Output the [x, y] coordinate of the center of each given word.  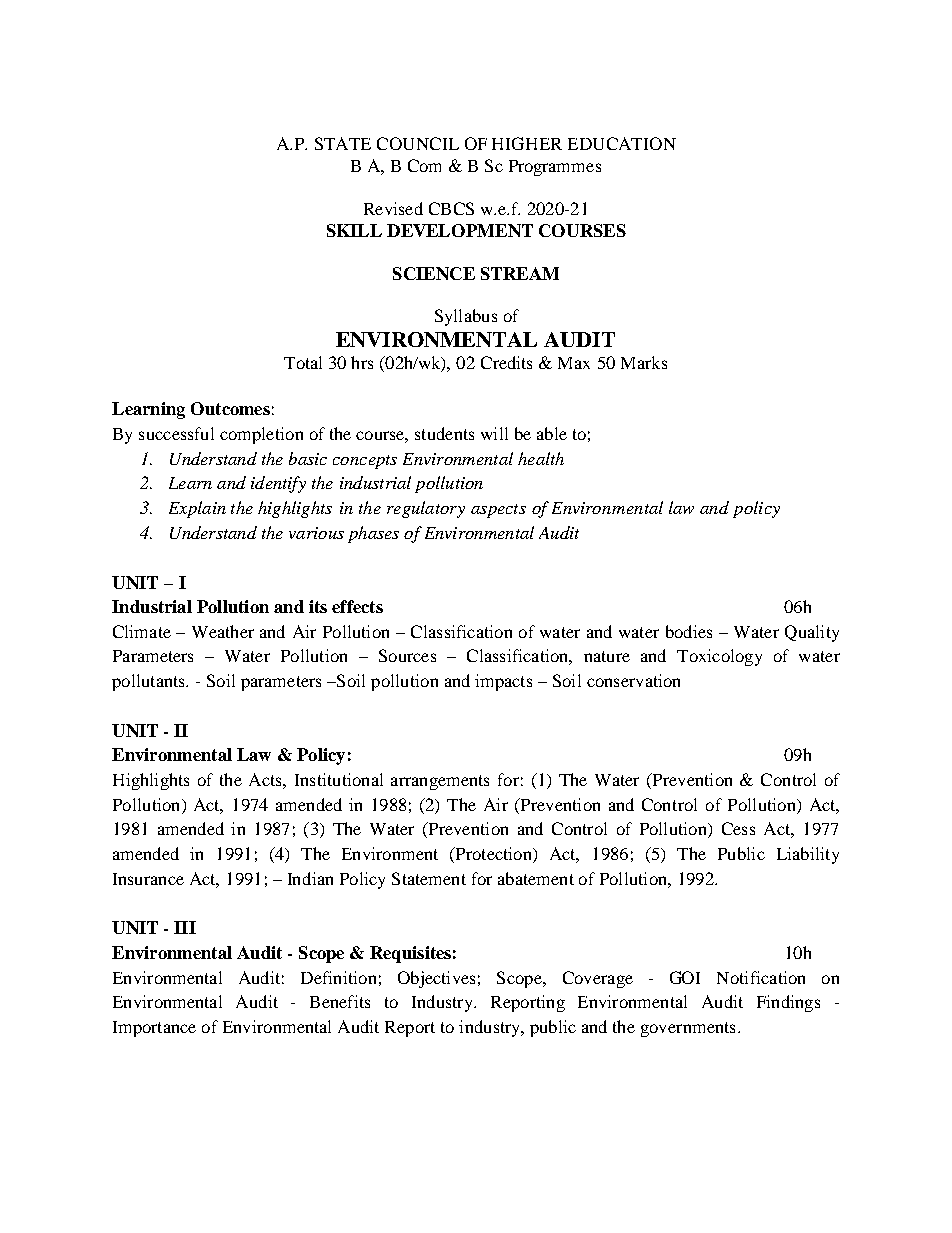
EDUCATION [622, 143]
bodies [689, 631]
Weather [223, 631]
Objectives [436, 979]
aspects [498, 511]
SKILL [354, 230]
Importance [154, 1029]
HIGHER [527, 143]
